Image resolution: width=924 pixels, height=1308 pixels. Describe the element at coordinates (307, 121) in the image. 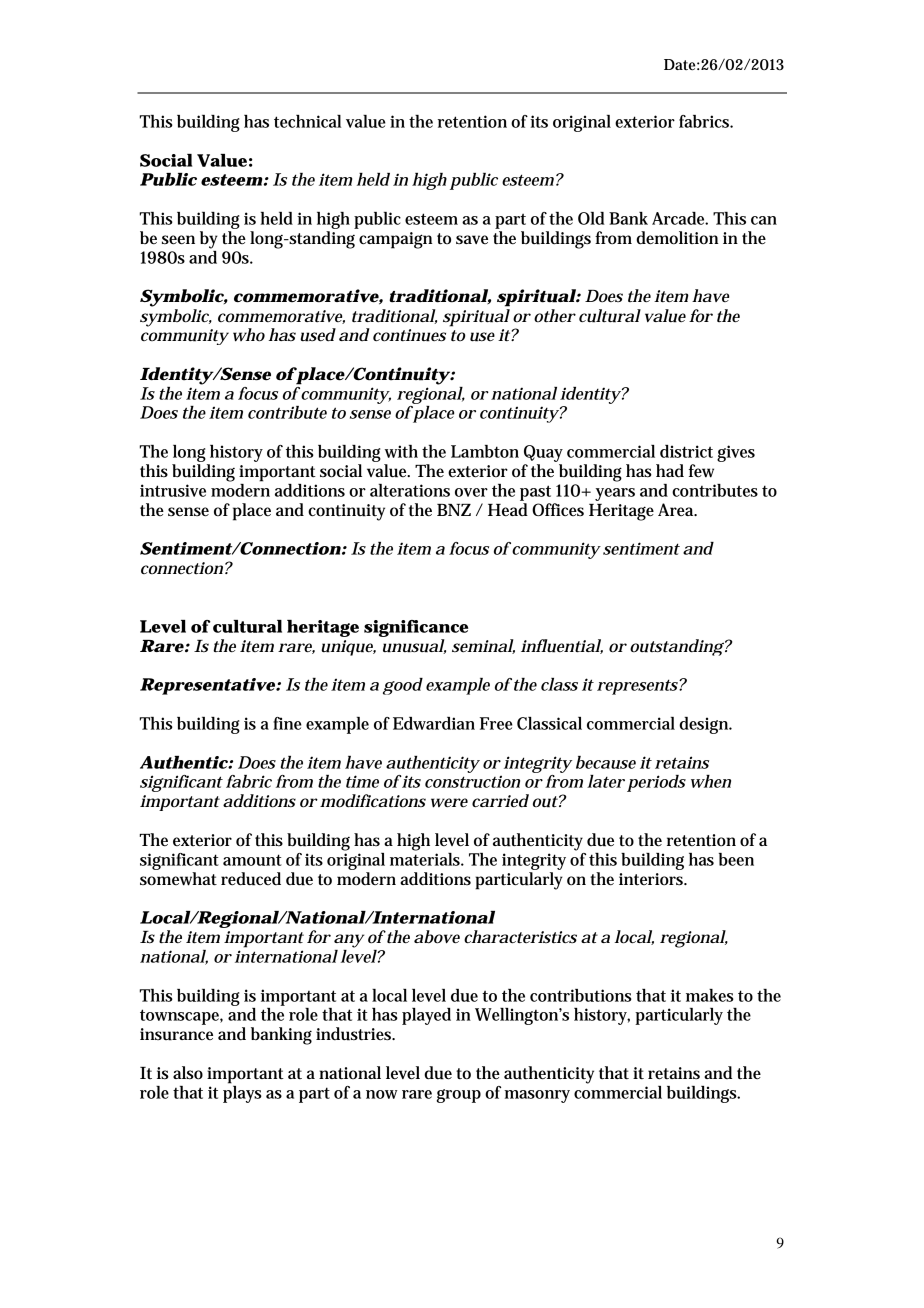

I see `technical` at that location.
